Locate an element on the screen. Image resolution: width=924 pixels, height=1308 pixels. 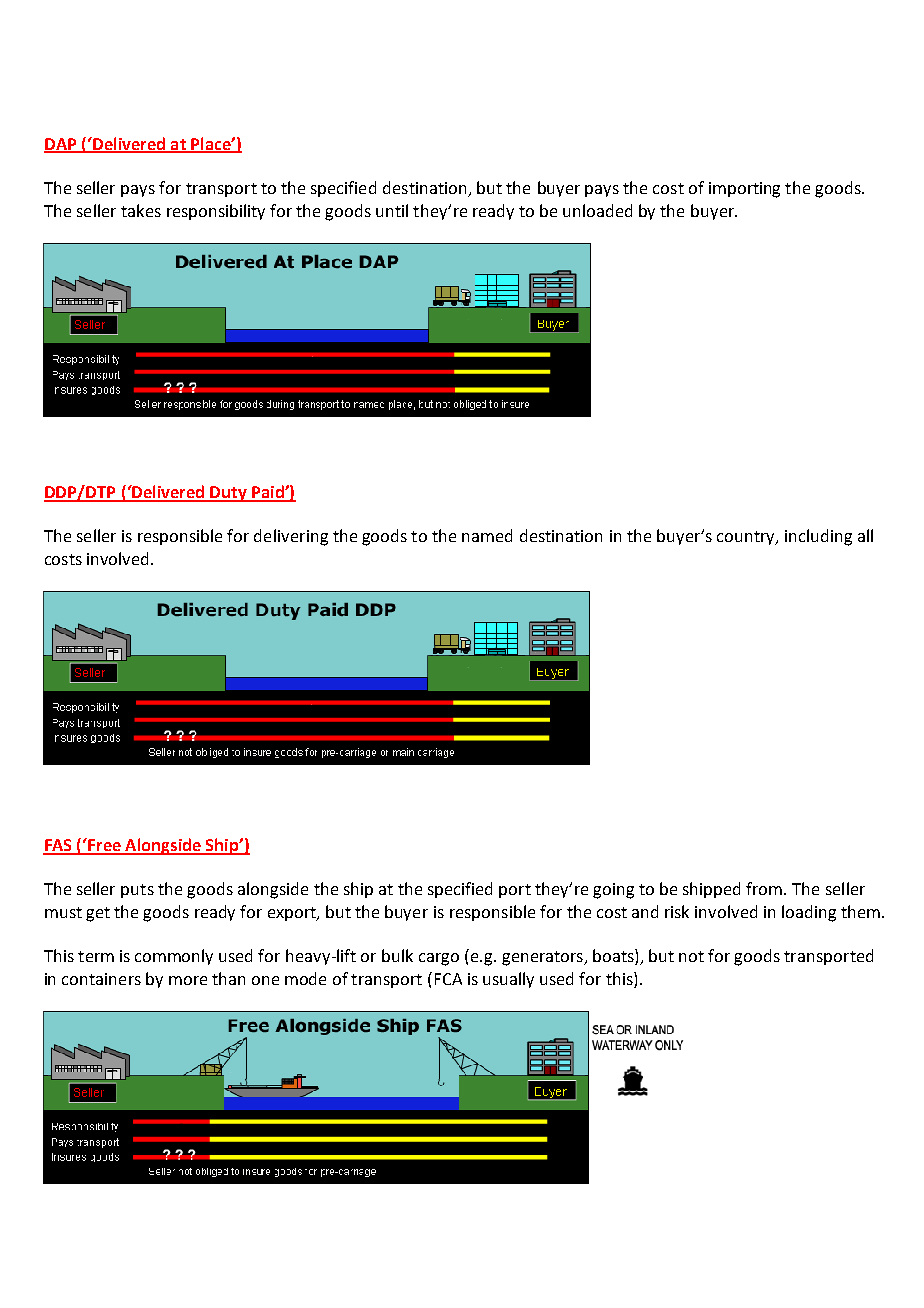
unloaded is located at coordinates (597, 210).
